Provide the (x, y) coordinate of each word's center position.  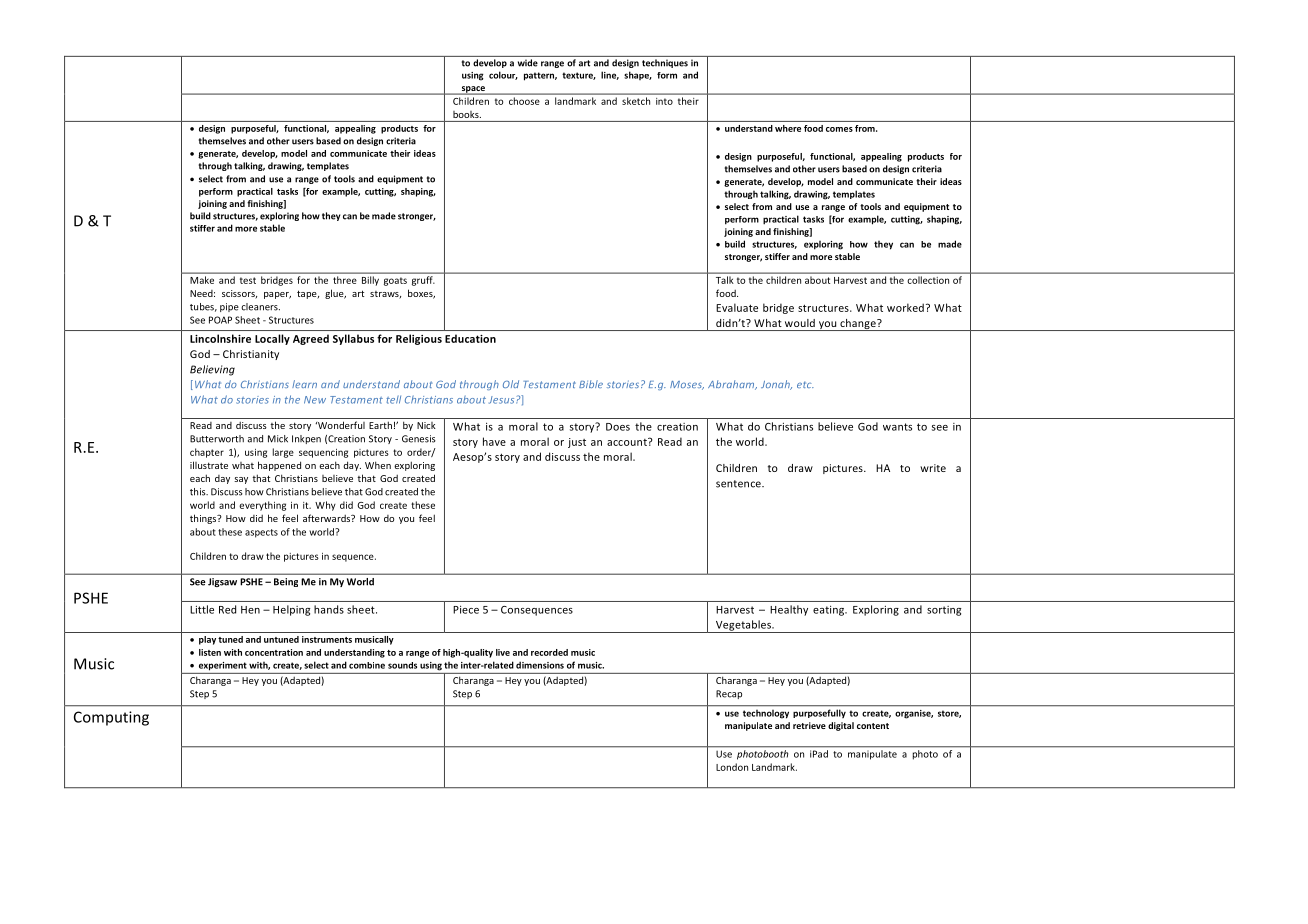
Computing (111, 718)
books (467, 114)
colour (503, 75)
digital (841, 726)
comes (839, 129)
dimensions (540, 665)
